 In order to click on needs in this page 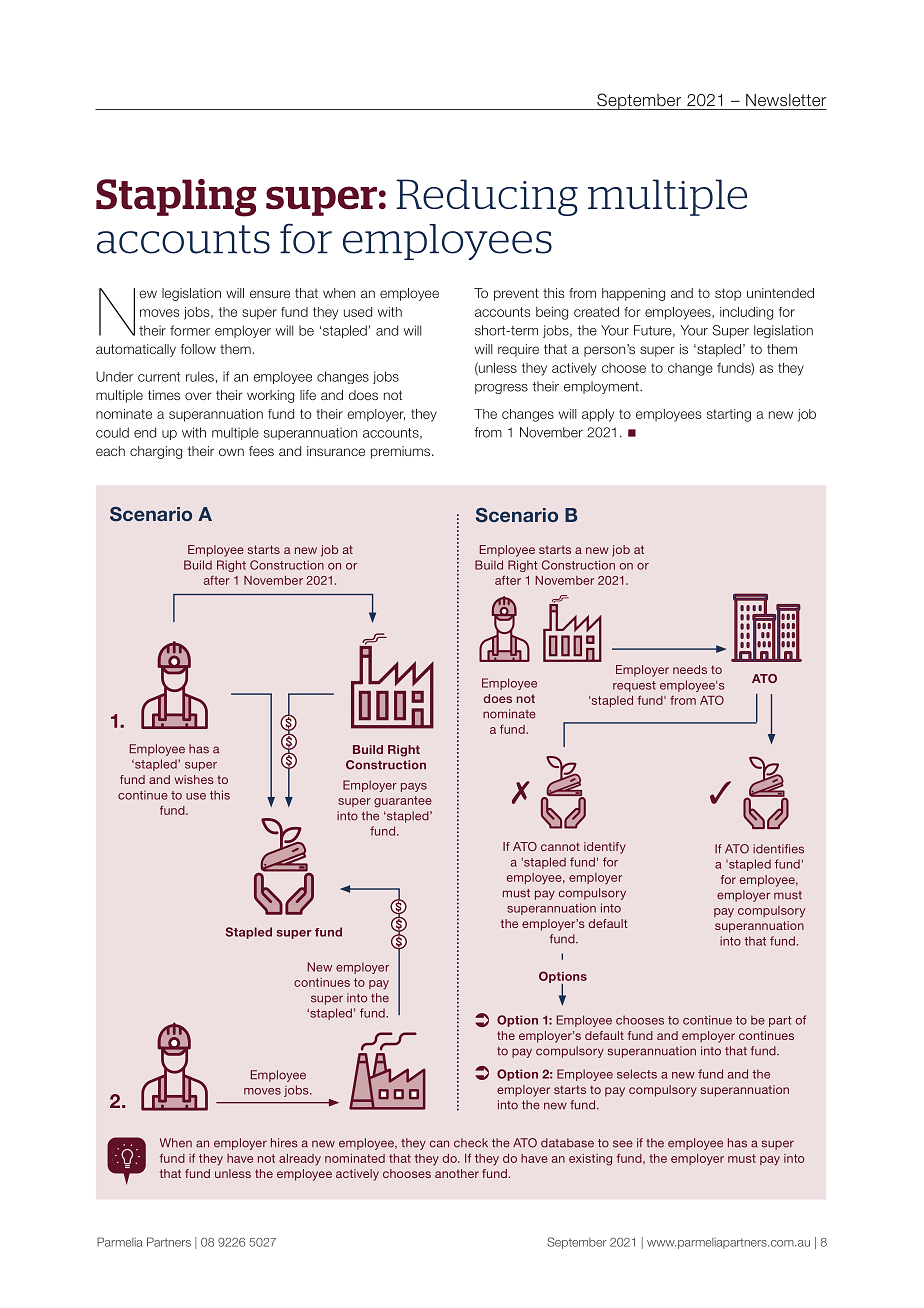, I will do `click(690, 669)`.
